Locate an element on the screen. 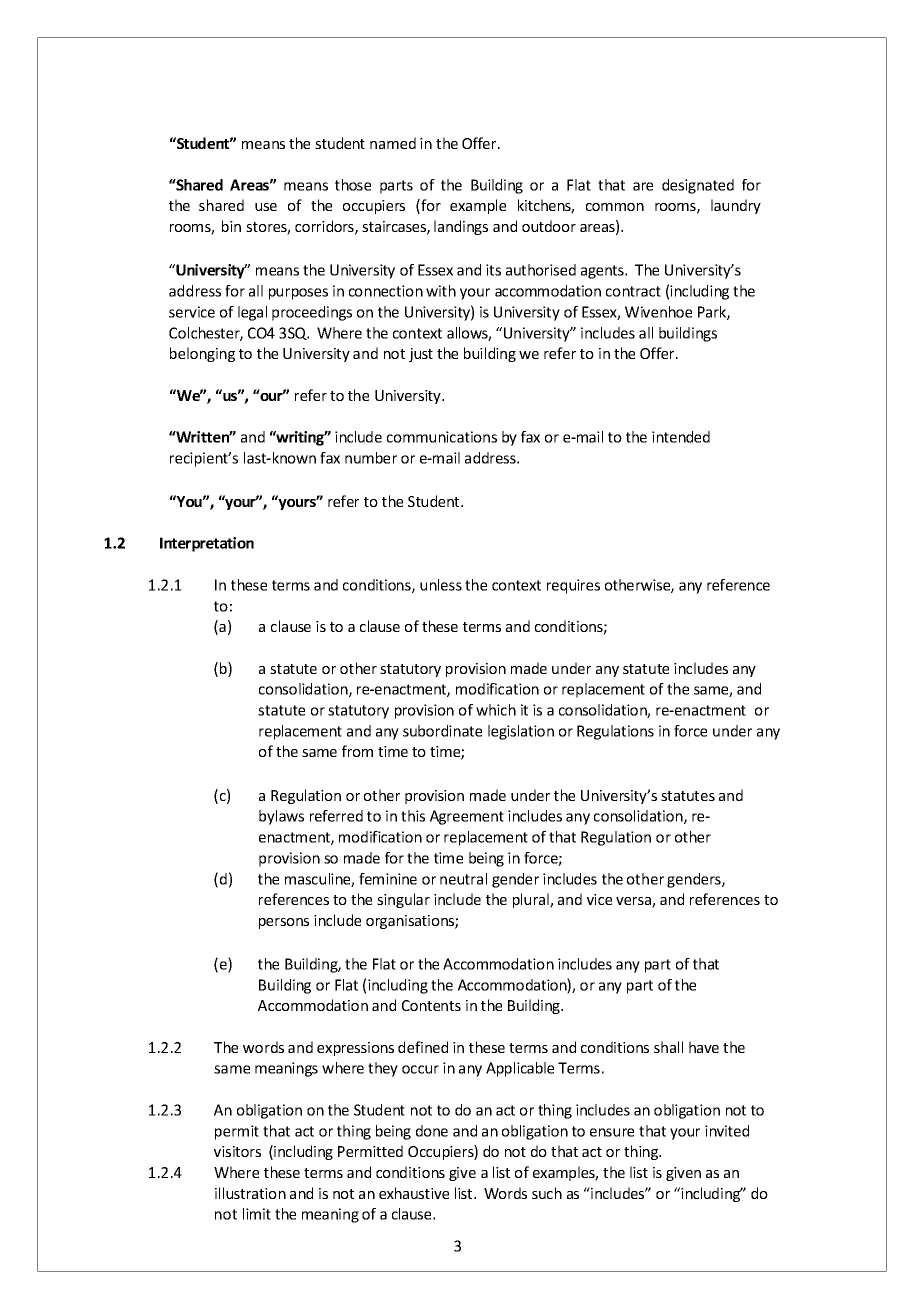  invited is located at coordinates (727, 1131).
